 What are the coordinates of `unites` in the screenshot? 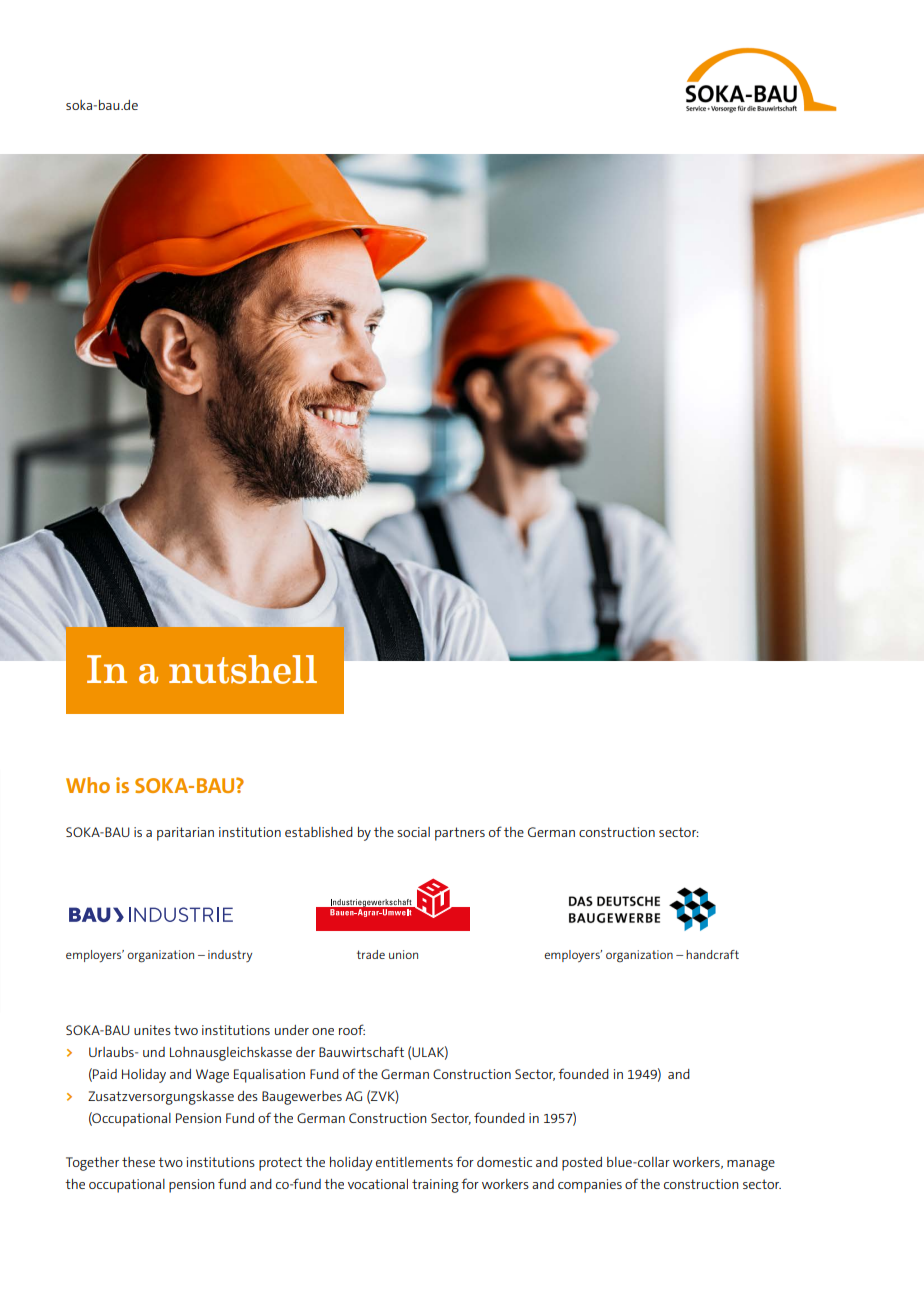 It's located at (152, 1030).
